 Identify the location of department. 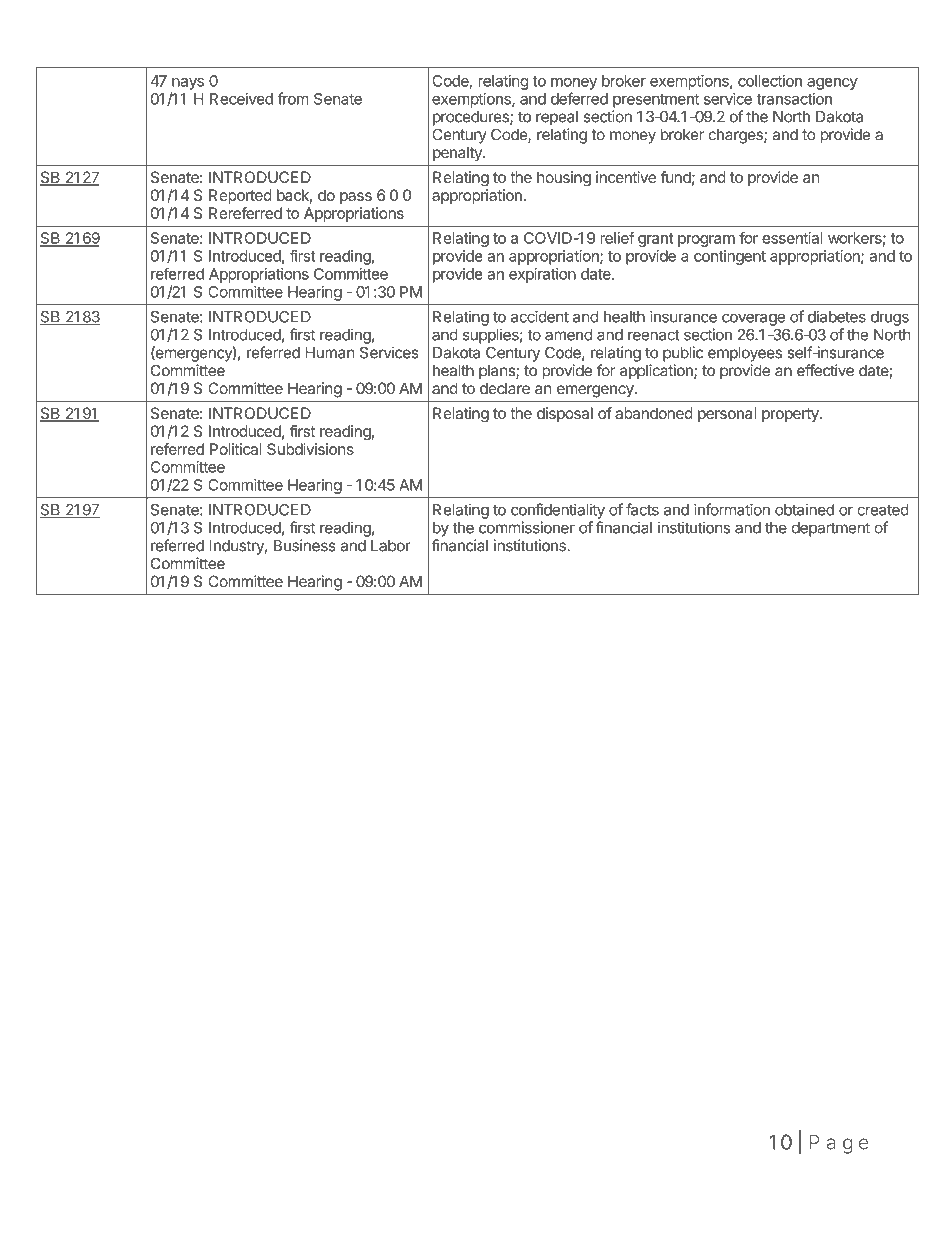
(831, 529).
